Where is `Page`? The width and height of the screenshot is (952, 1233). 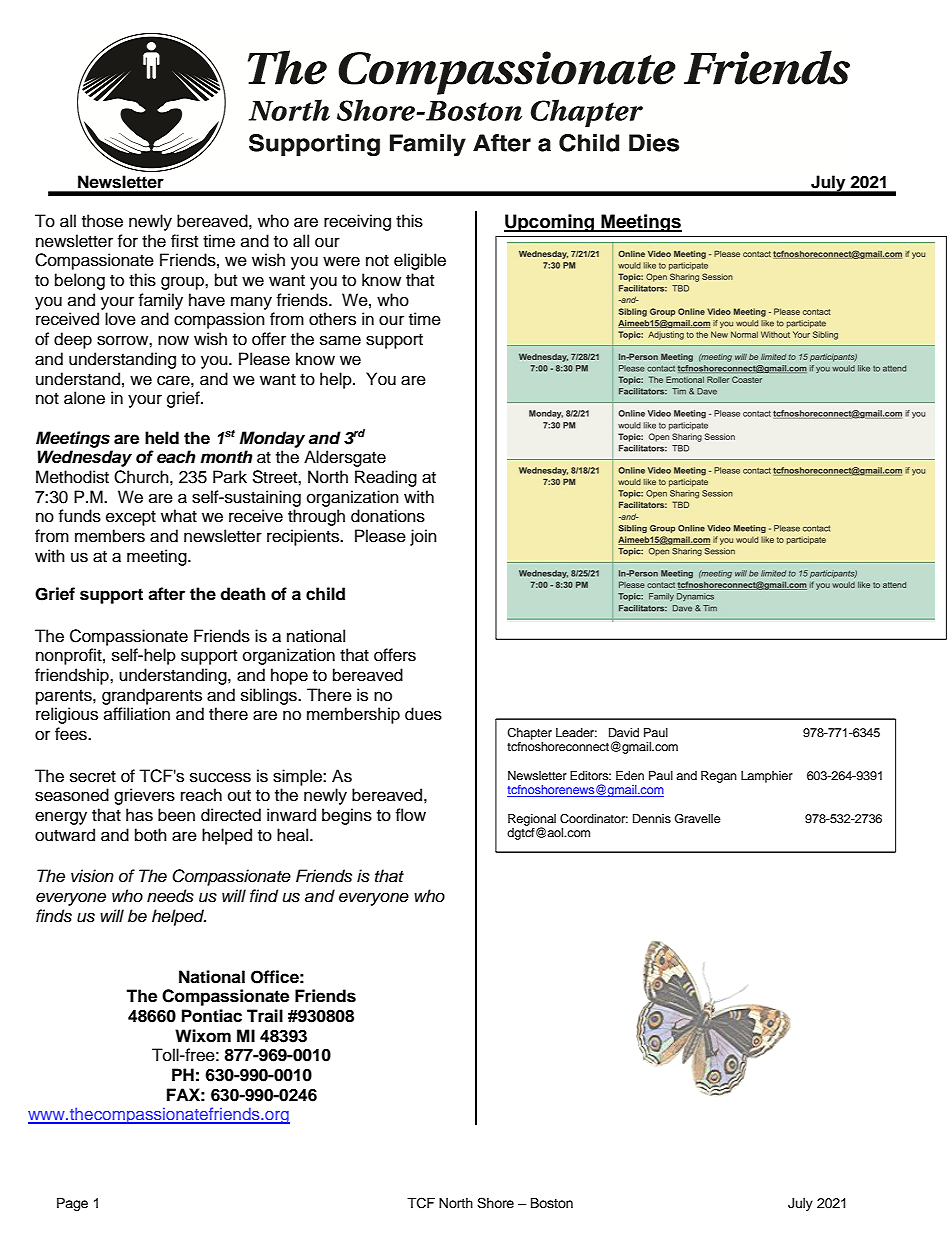
Page is located at coordinates (72, 1204).
